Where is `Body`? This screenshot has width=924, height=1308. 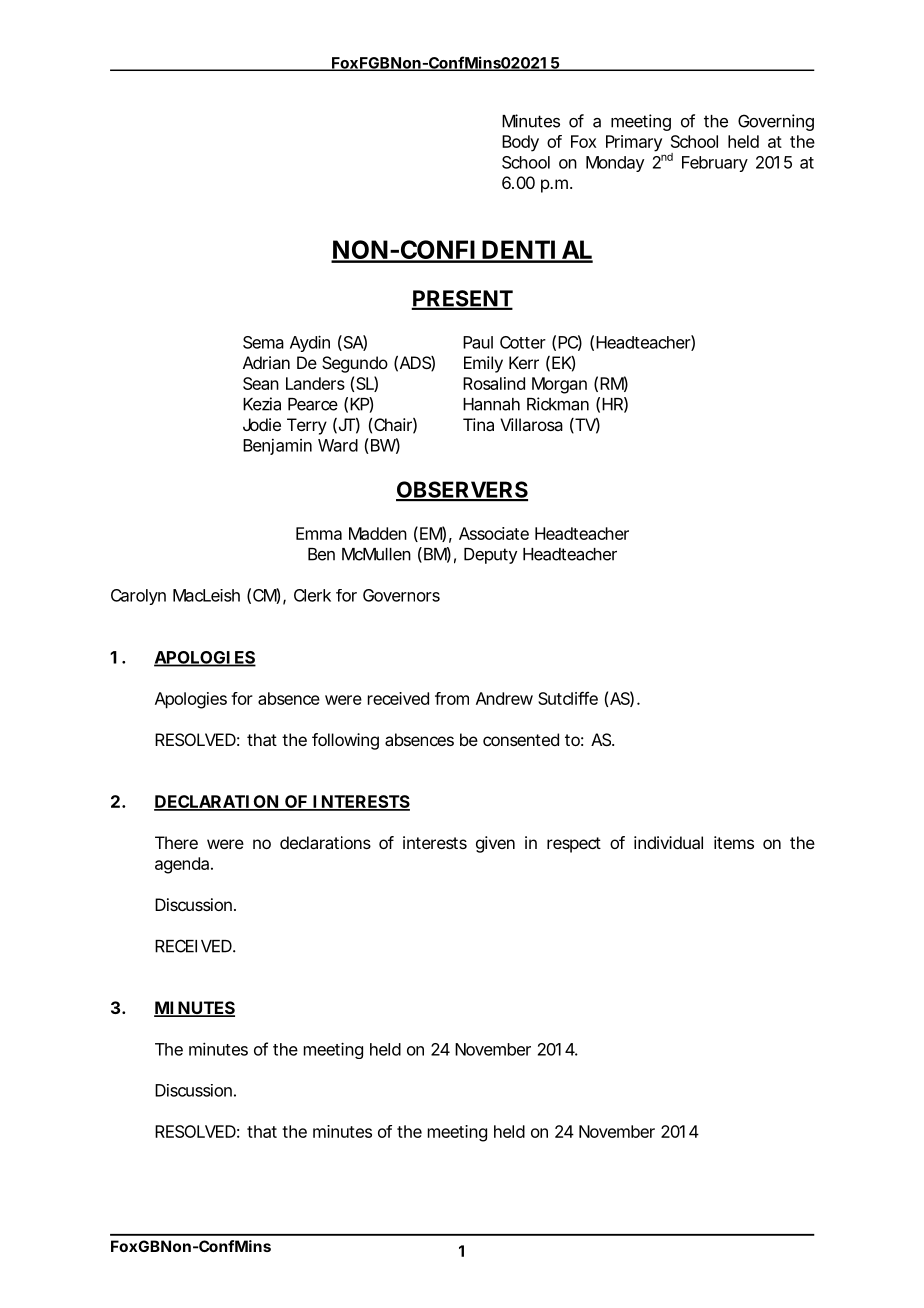 Body is located at coordinates (520, 143).
